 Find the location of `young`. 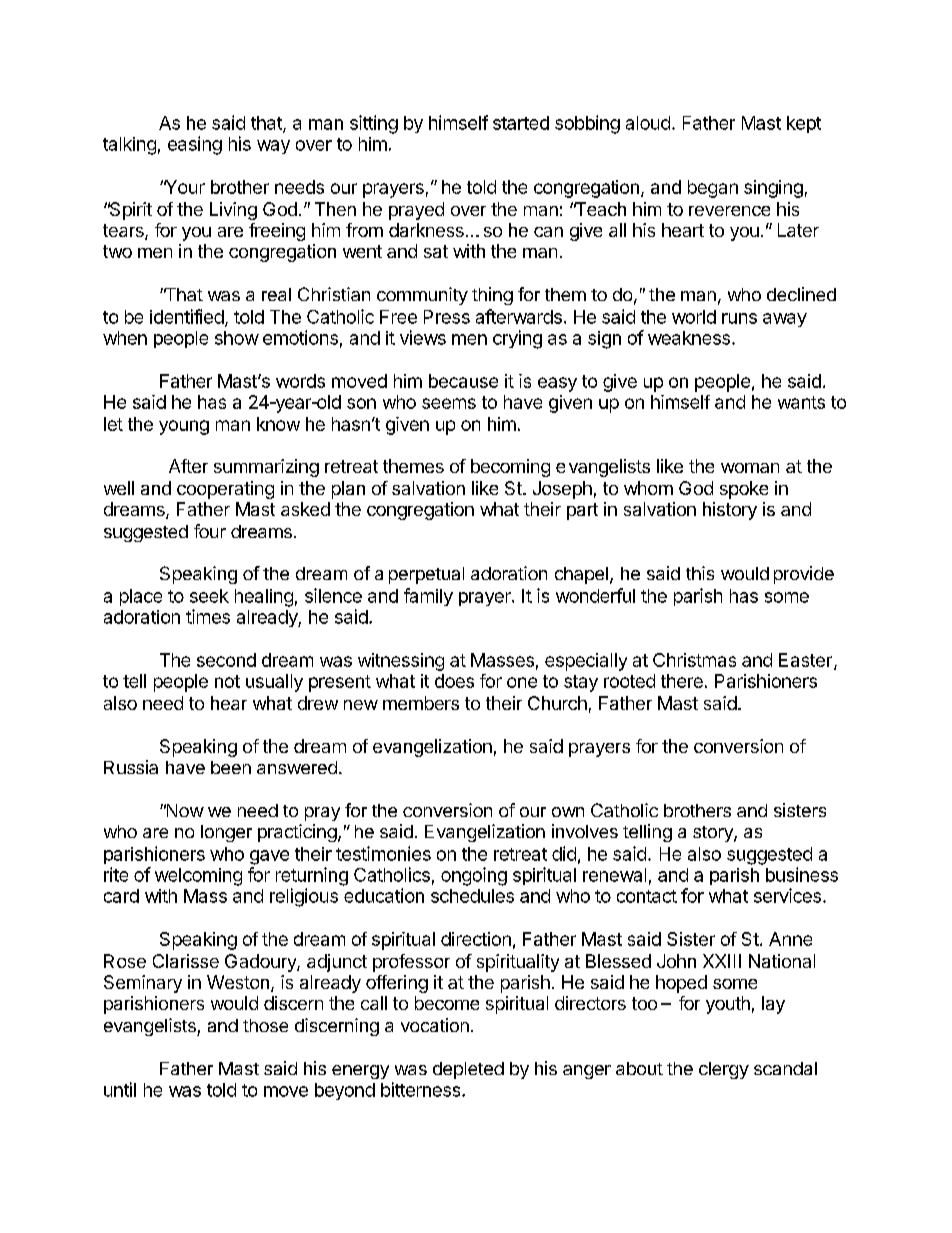

young is located at coordinates (184, 427).
